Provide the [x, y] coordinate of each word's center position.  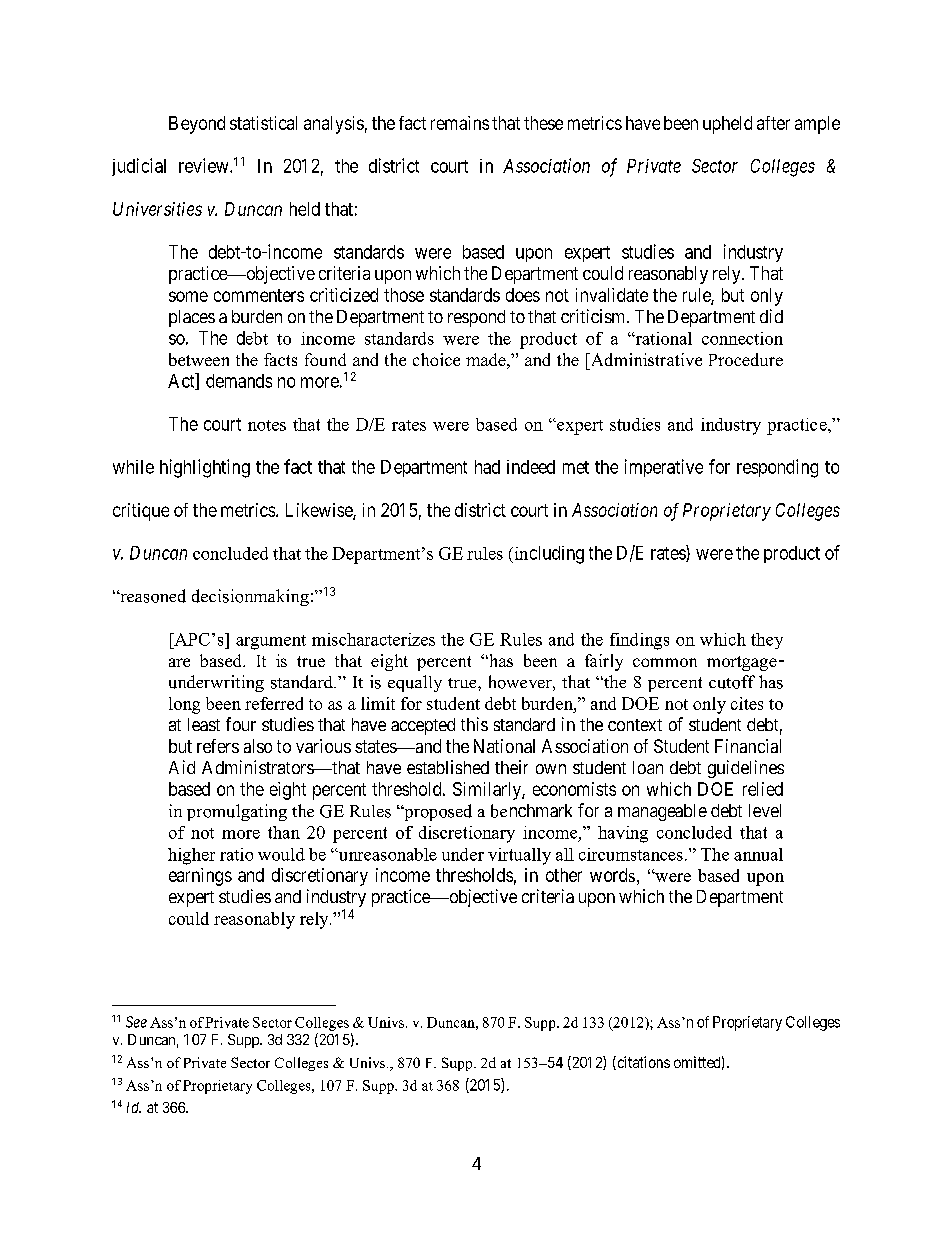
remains [460, 123]
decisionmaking [250, 597]
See [136, 1022]
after [773, 123]
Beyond [197, 125]
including [548, 555]
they [767, 641]
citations [642, 1063]
